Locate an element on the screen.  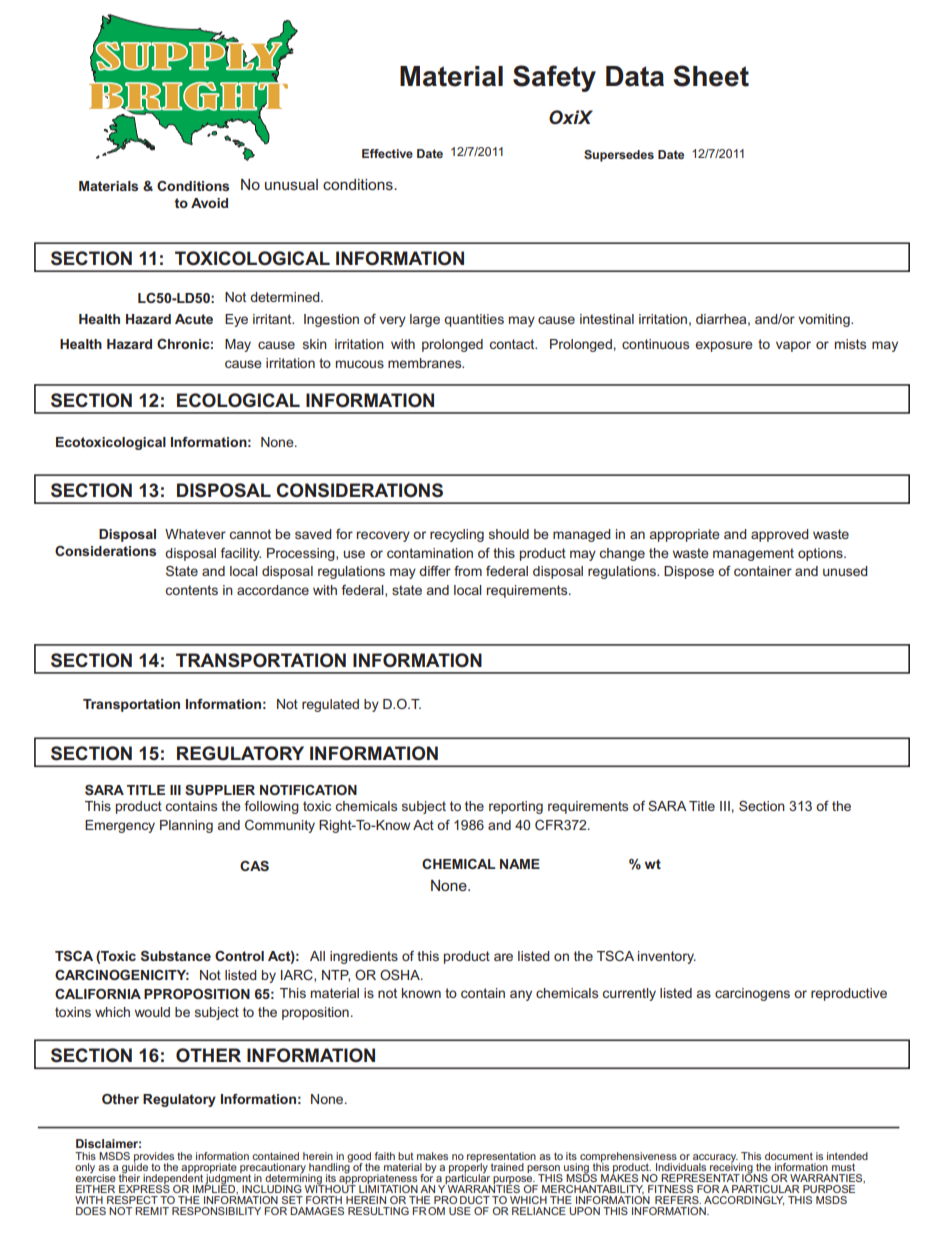
Dispose is located at coordinates (689, 572).
